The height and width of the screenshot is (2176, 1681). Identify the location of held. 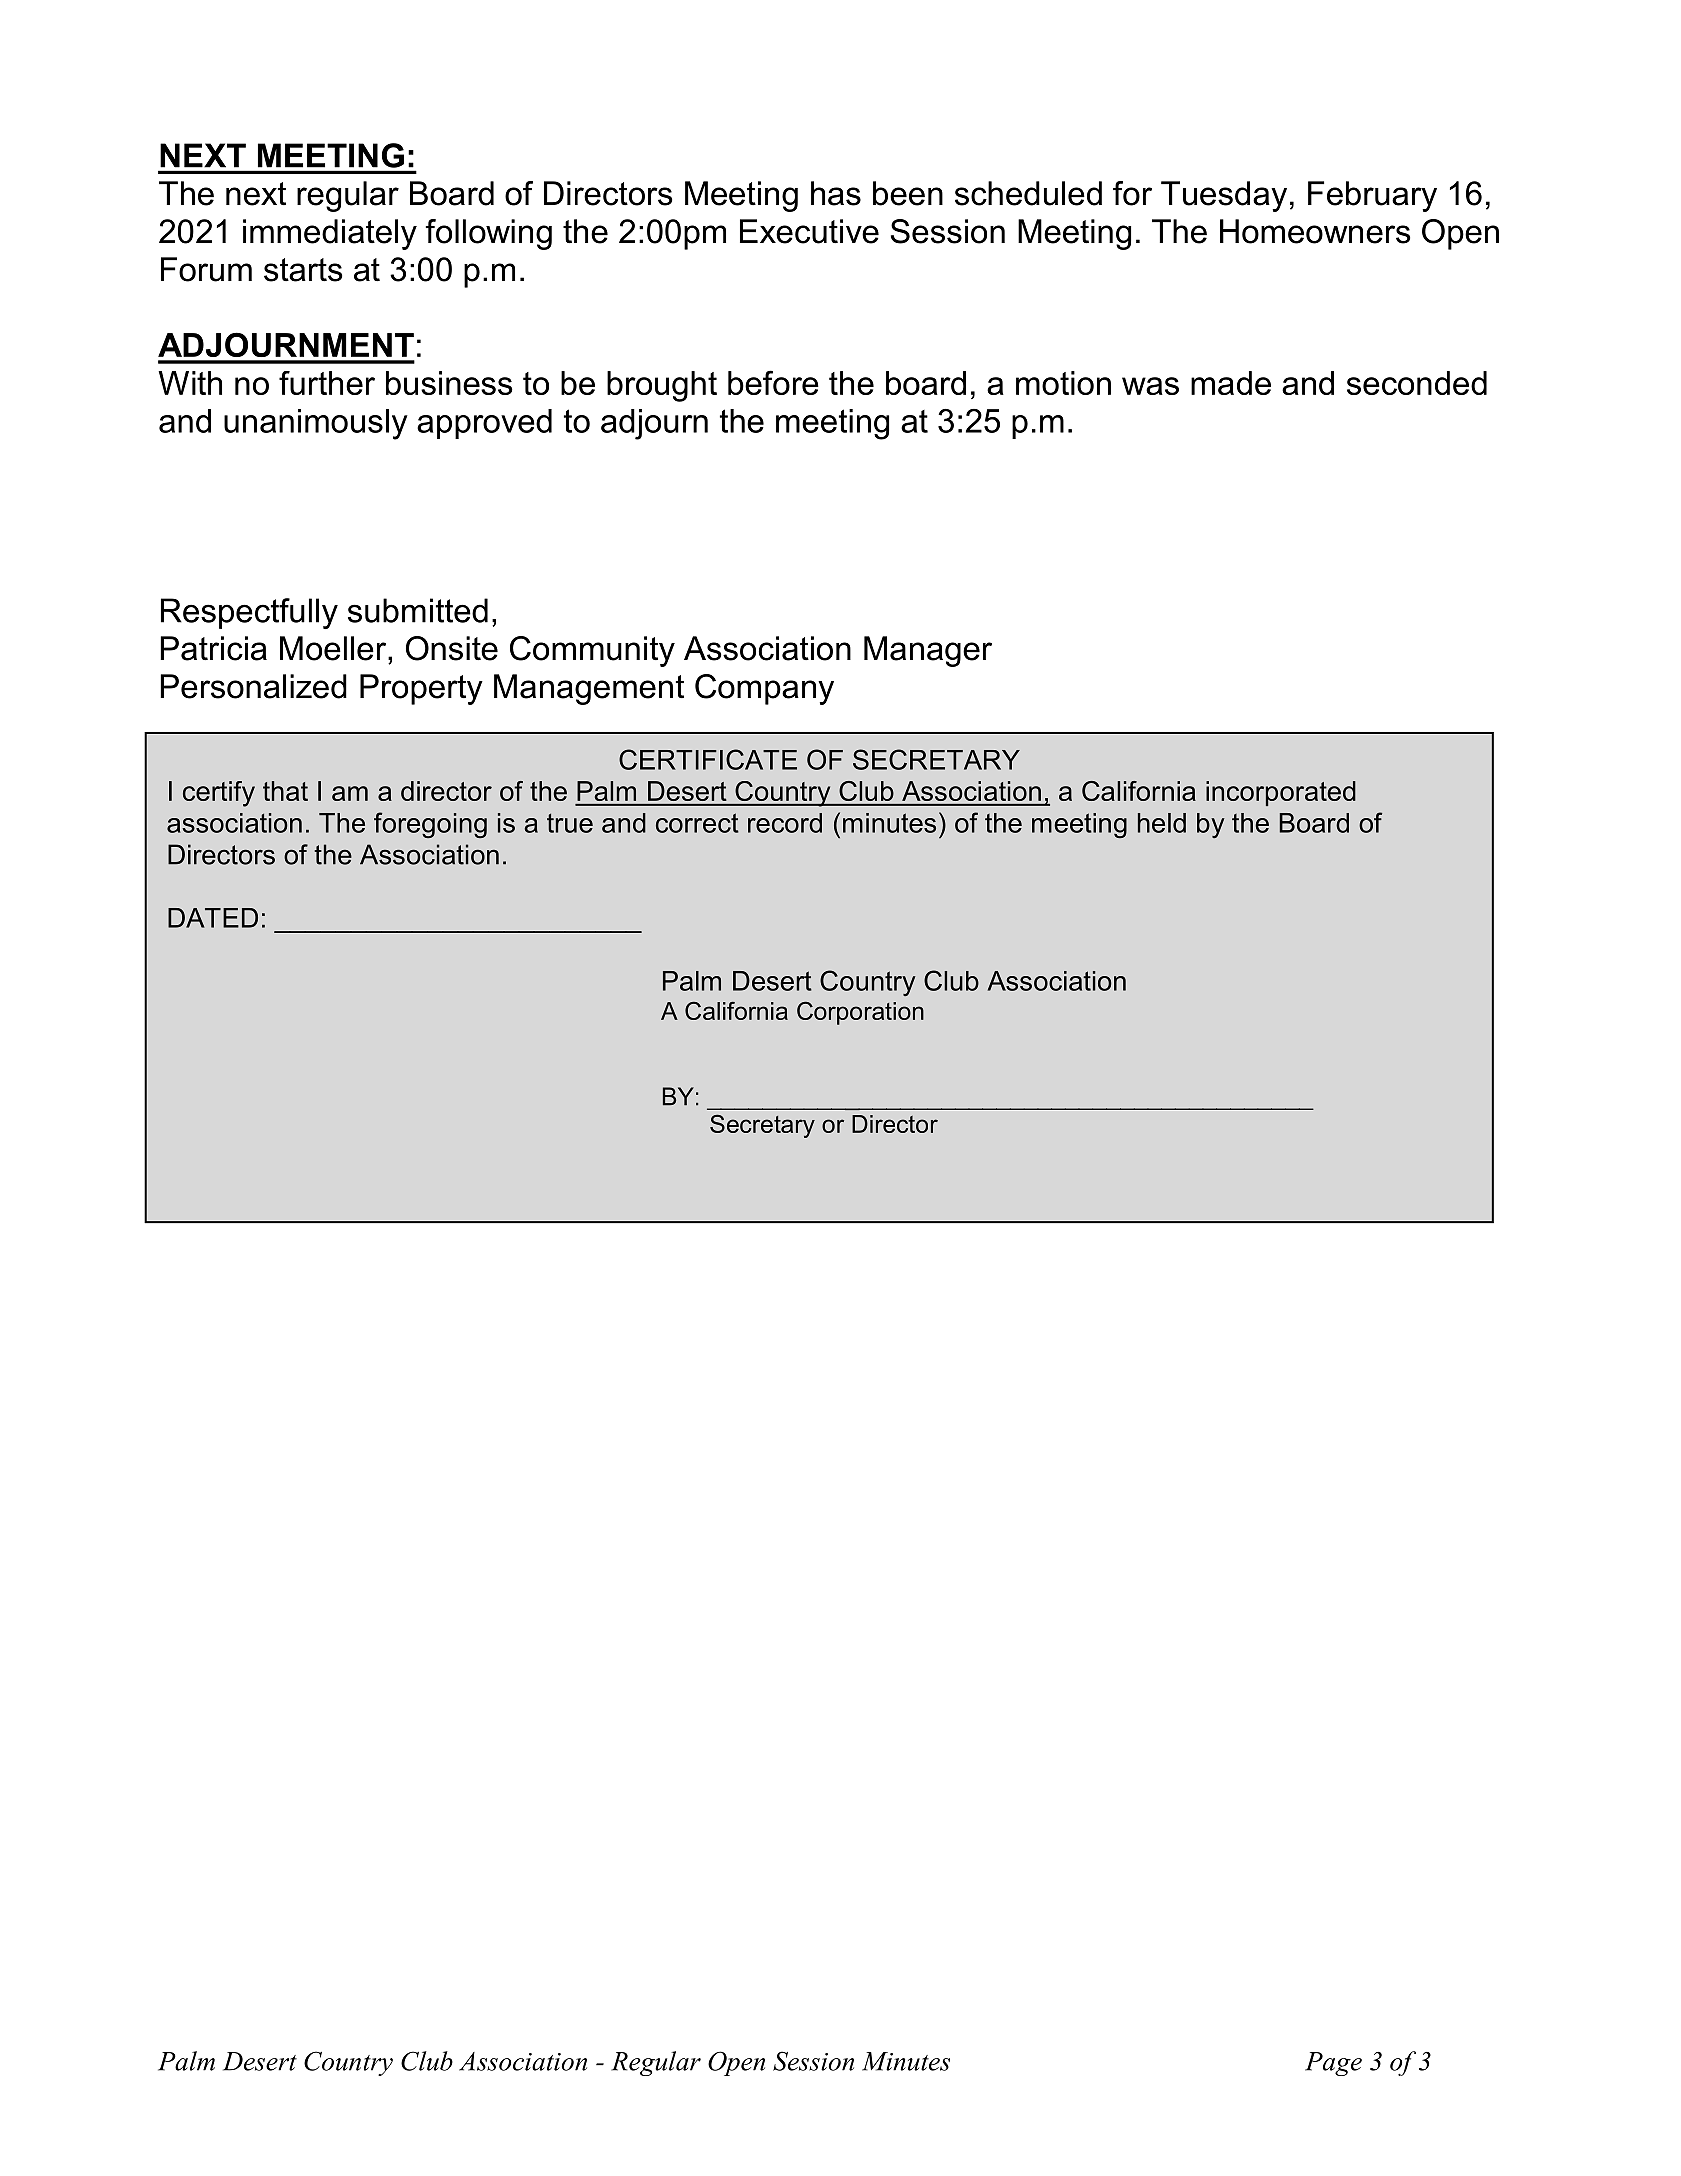
(1162, 823).
